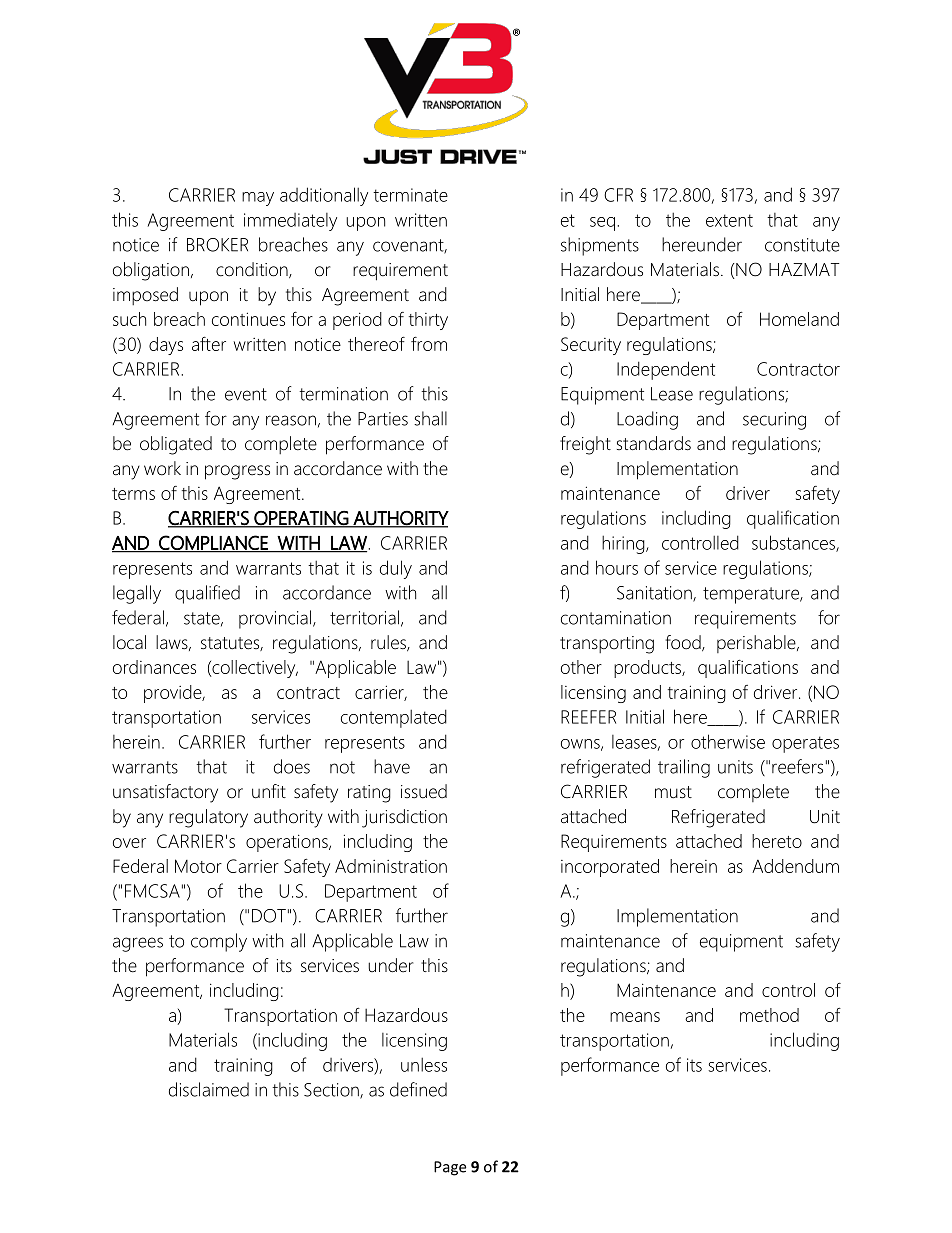  What do you see at coordinates (410, 195) in the screenshot?
I see `terminate` at bounding box center [410, 195].
